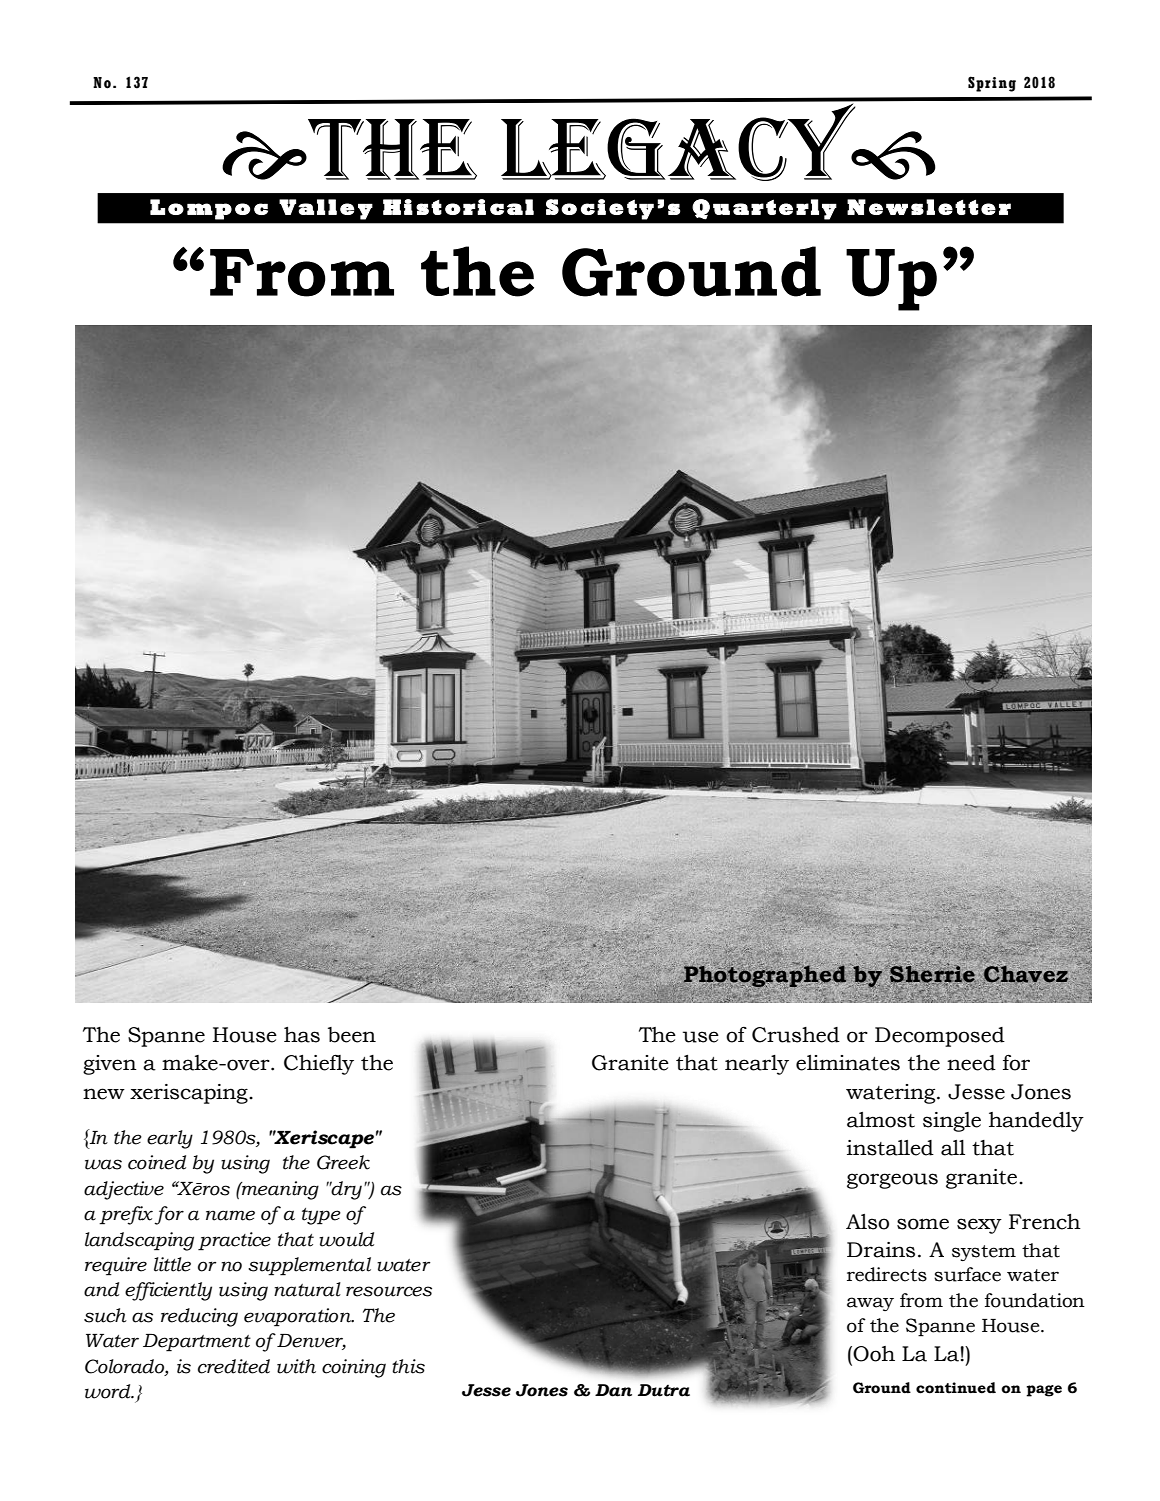  Describe the element at coordinates (764, 977) in the page. I see `Photographed` at that location.
